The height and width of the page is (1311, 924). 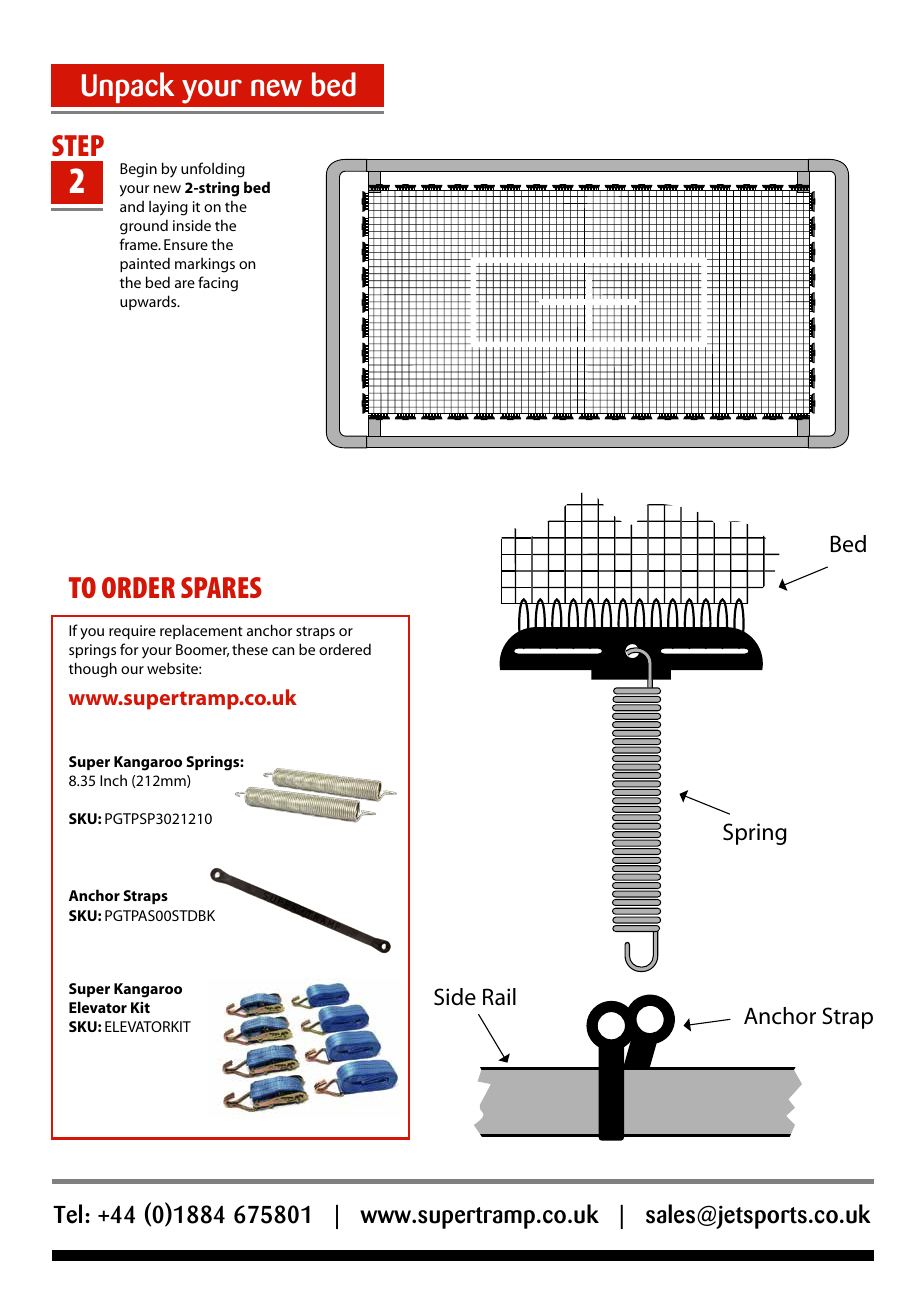 I want to click on Inch, so click(x=113, y=780).
